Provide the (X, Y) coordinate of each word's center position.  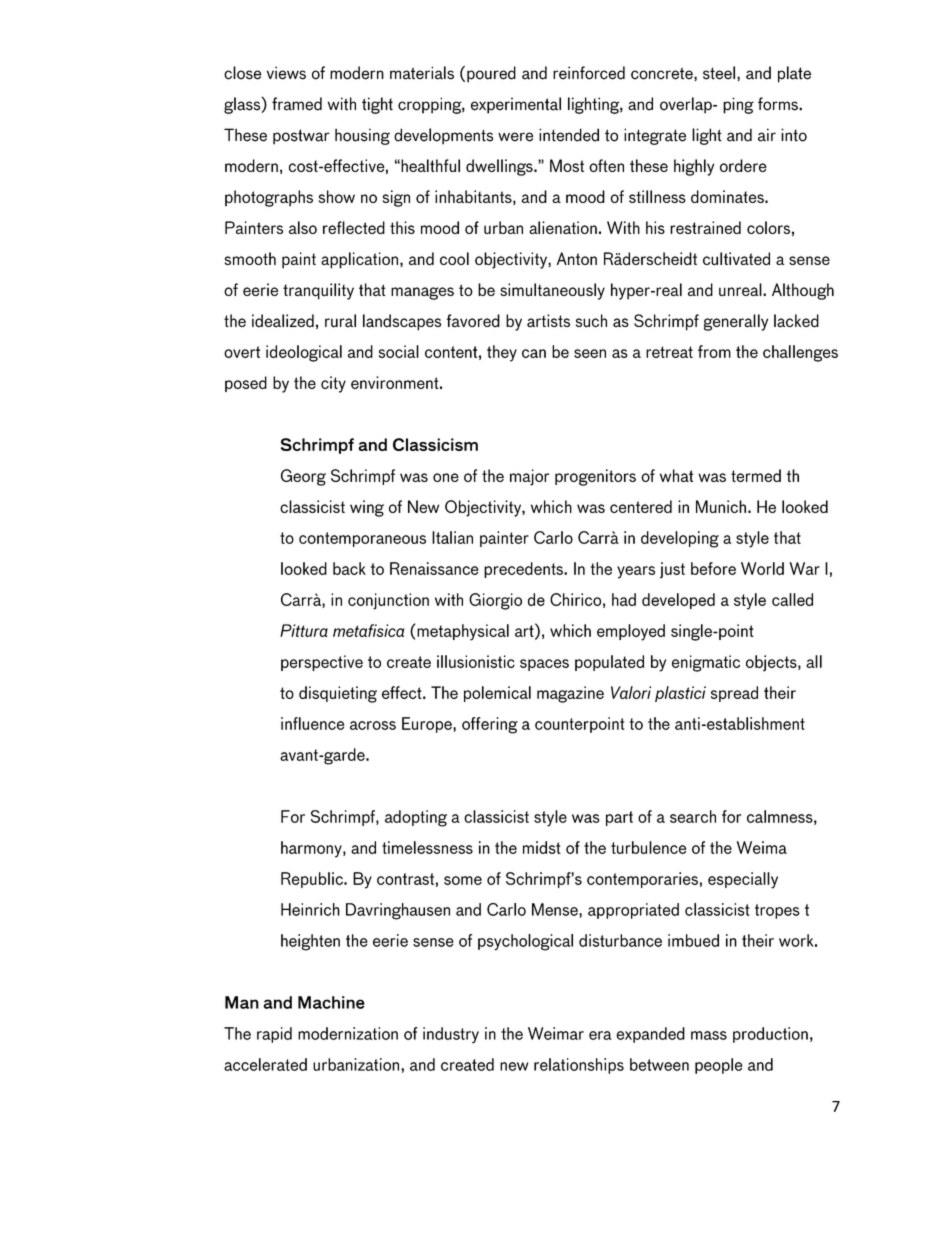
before (713, 568)
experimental (516, 105)
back (349, 568)
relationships (579, 1066)
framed (297, 104)
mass (709, 1035)
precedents (524, 570)
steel (719, 73)
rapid (274, 1035)
